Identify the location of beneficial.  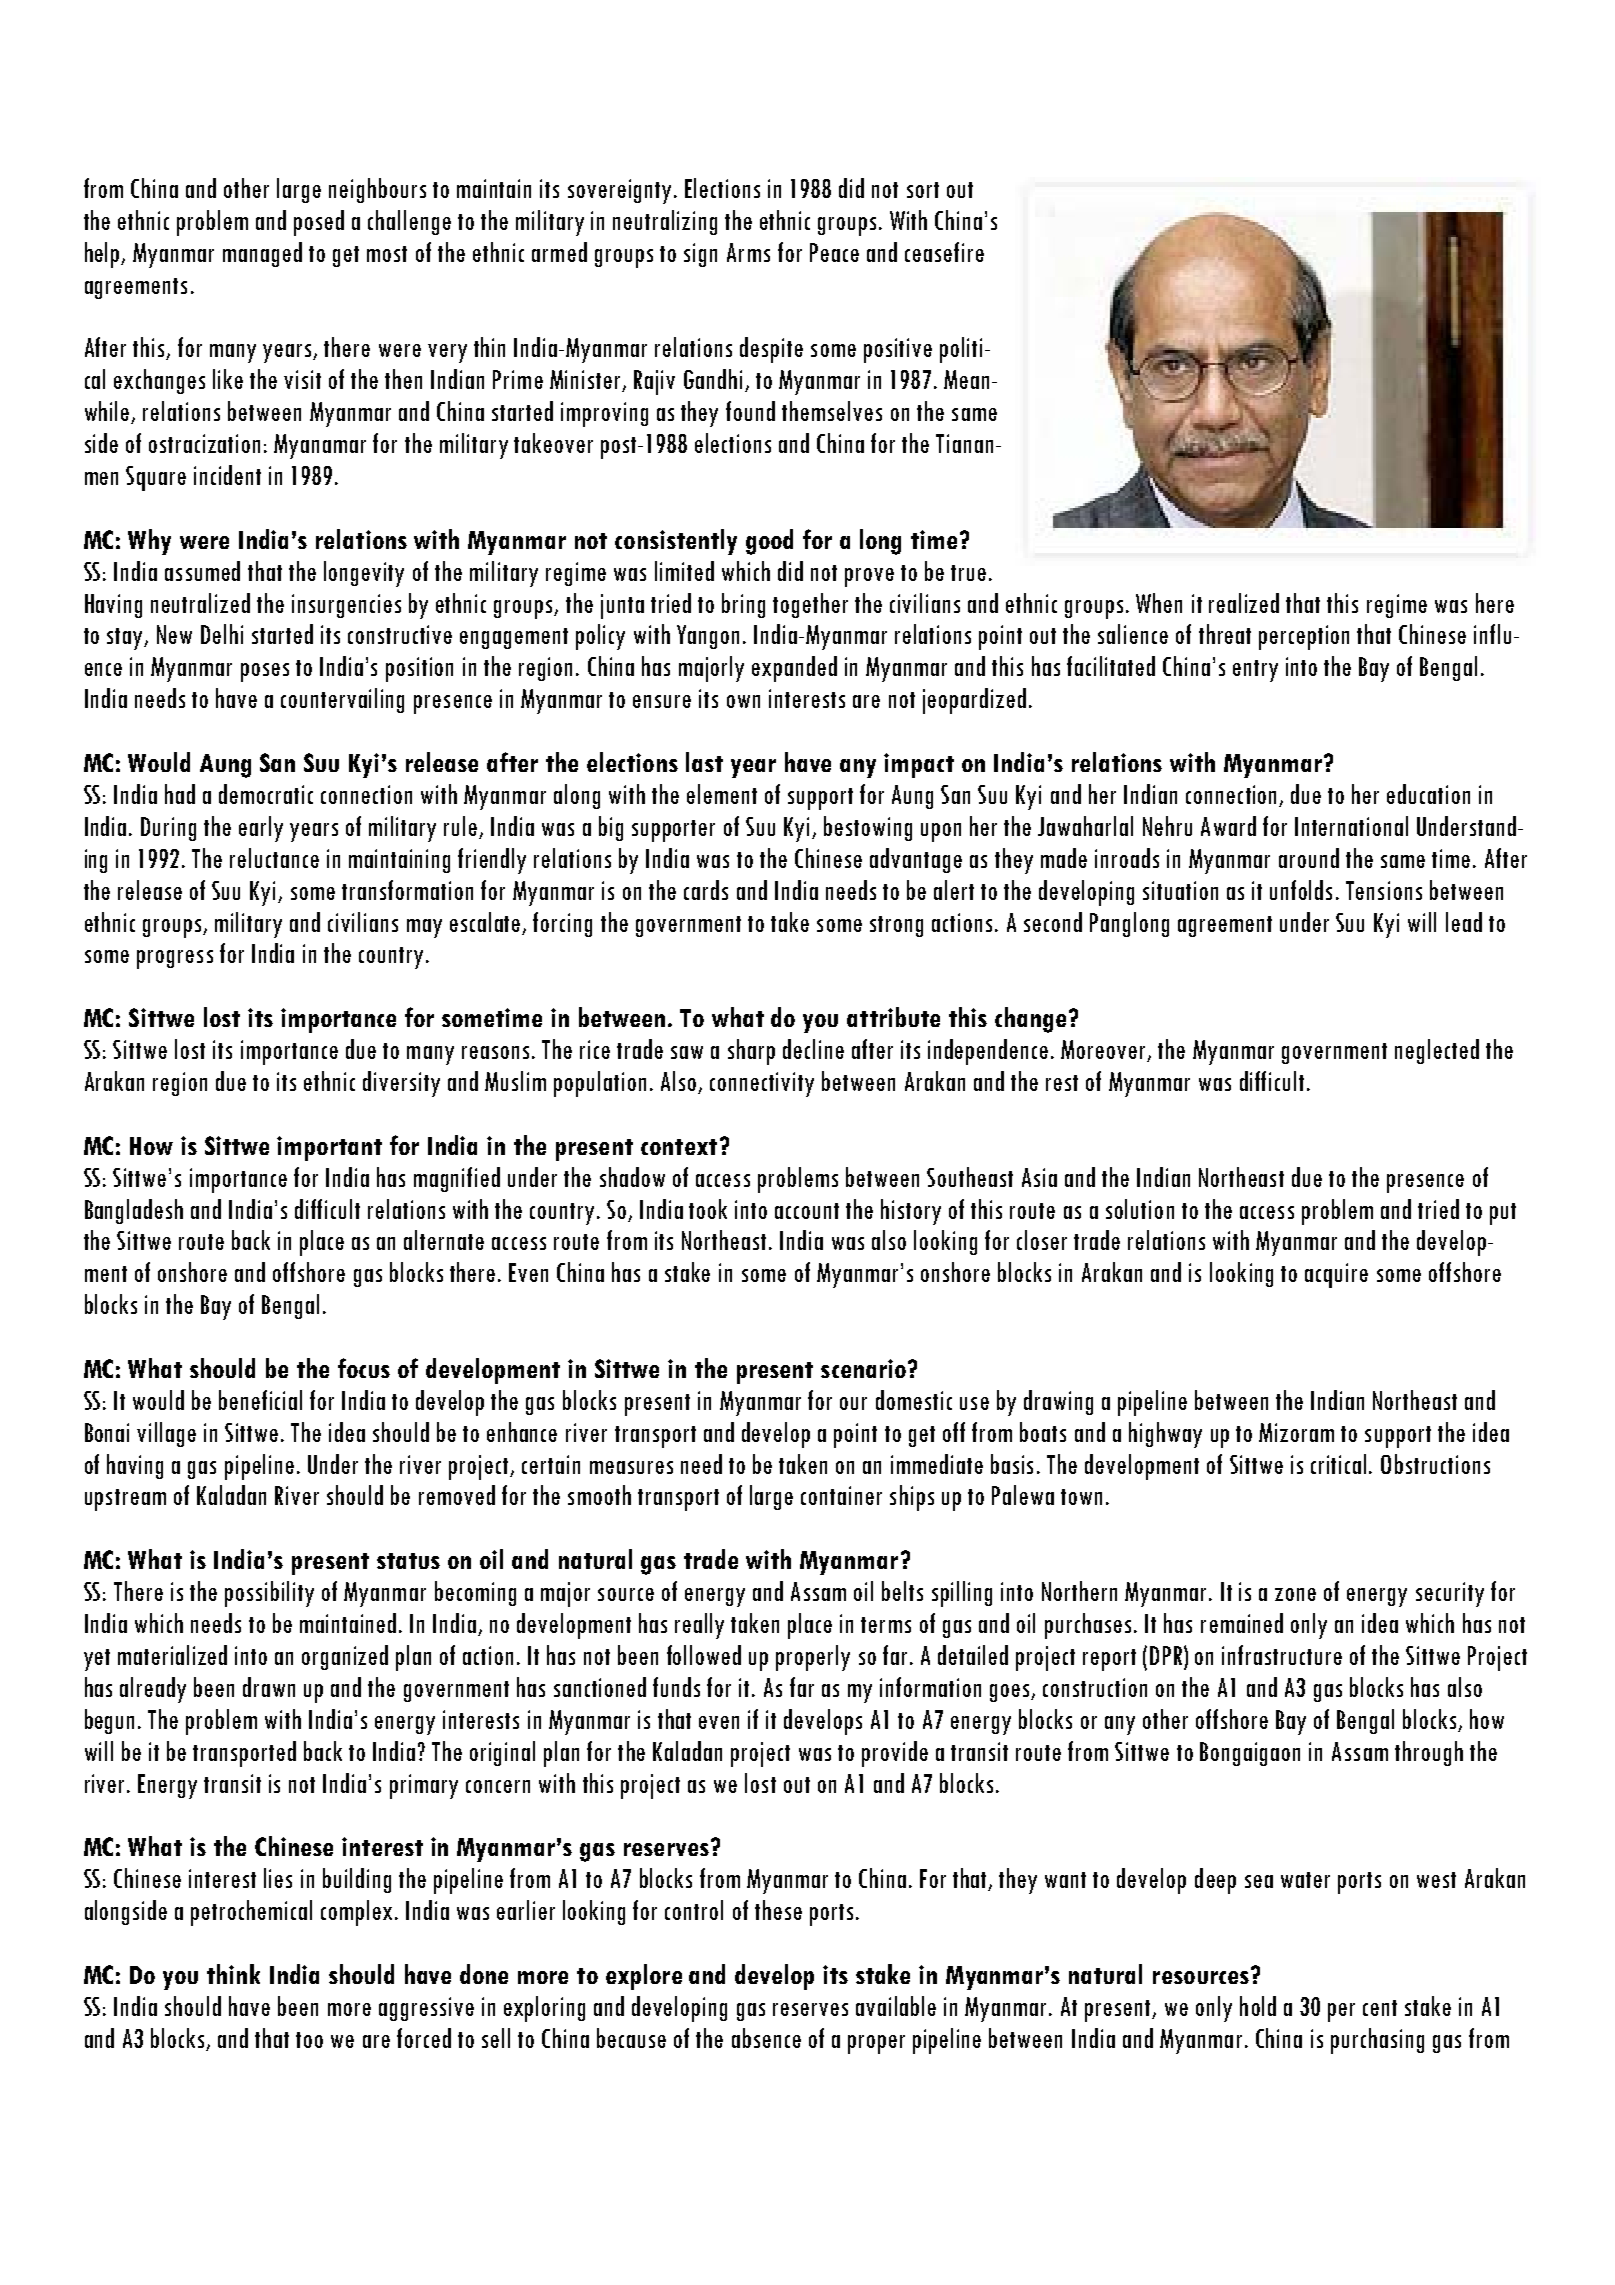
(260, 1400).
